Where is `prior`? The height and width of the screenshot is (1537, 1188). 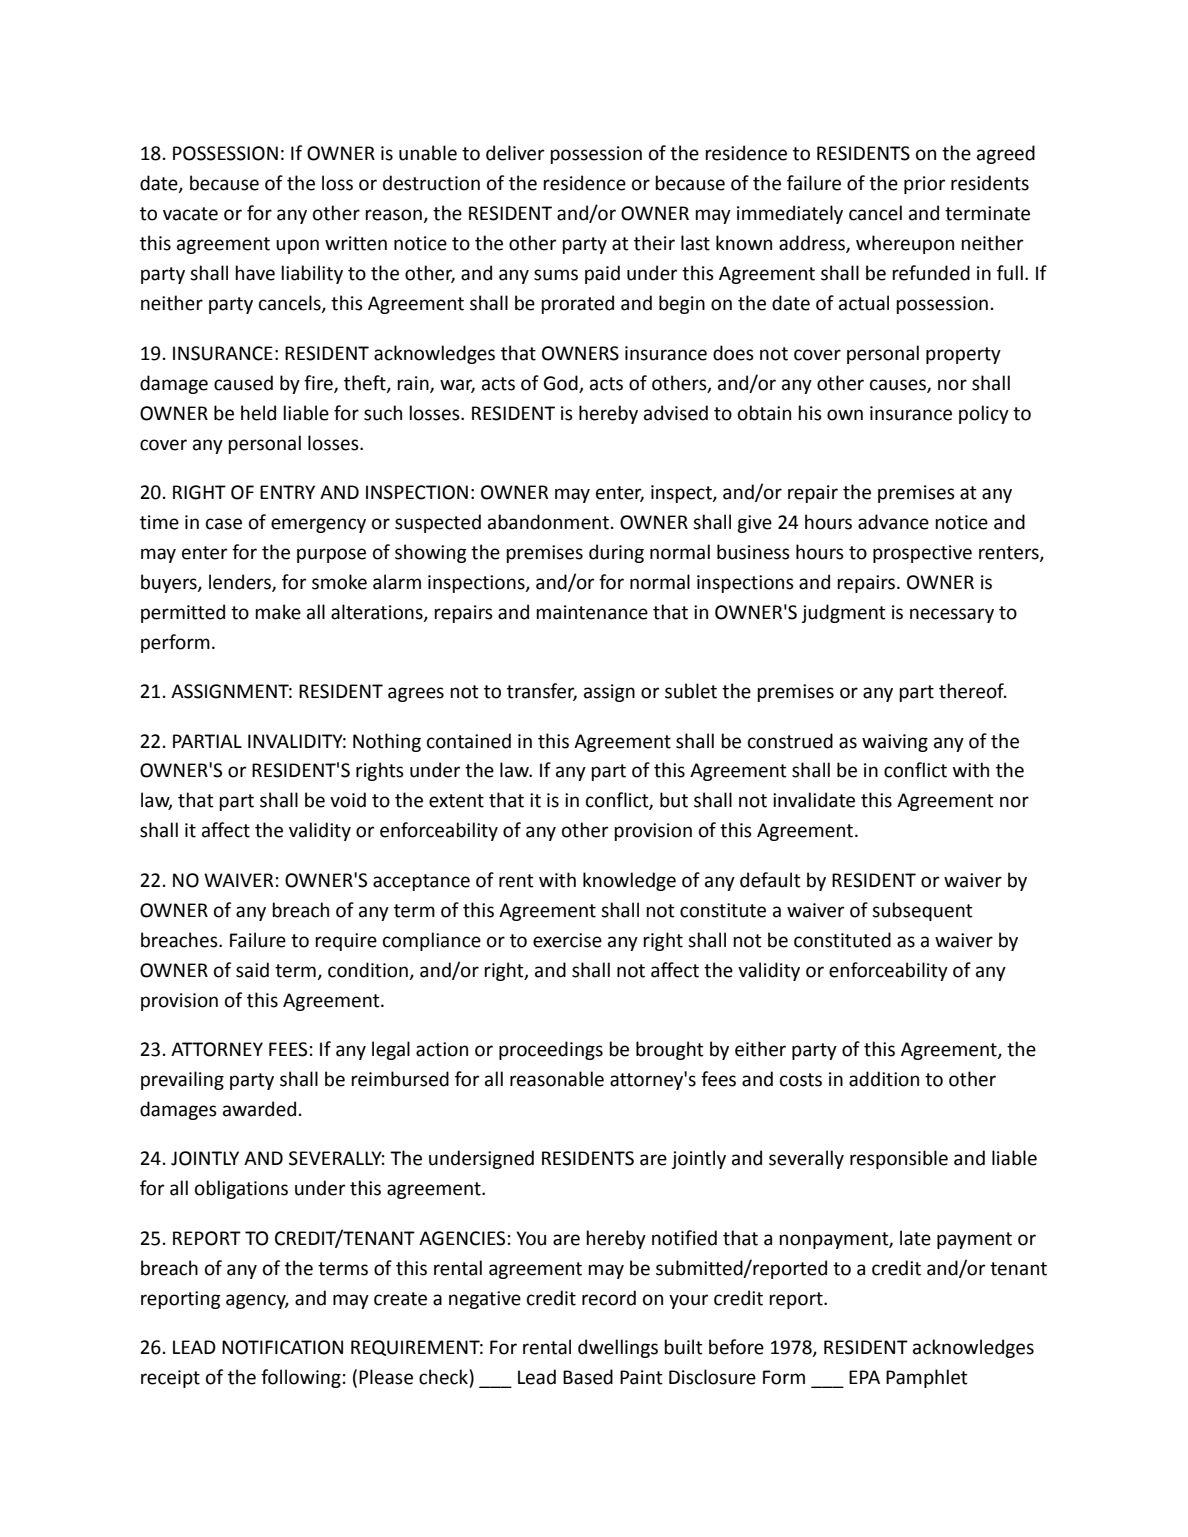
prior is located at coordinates (924, 185).
